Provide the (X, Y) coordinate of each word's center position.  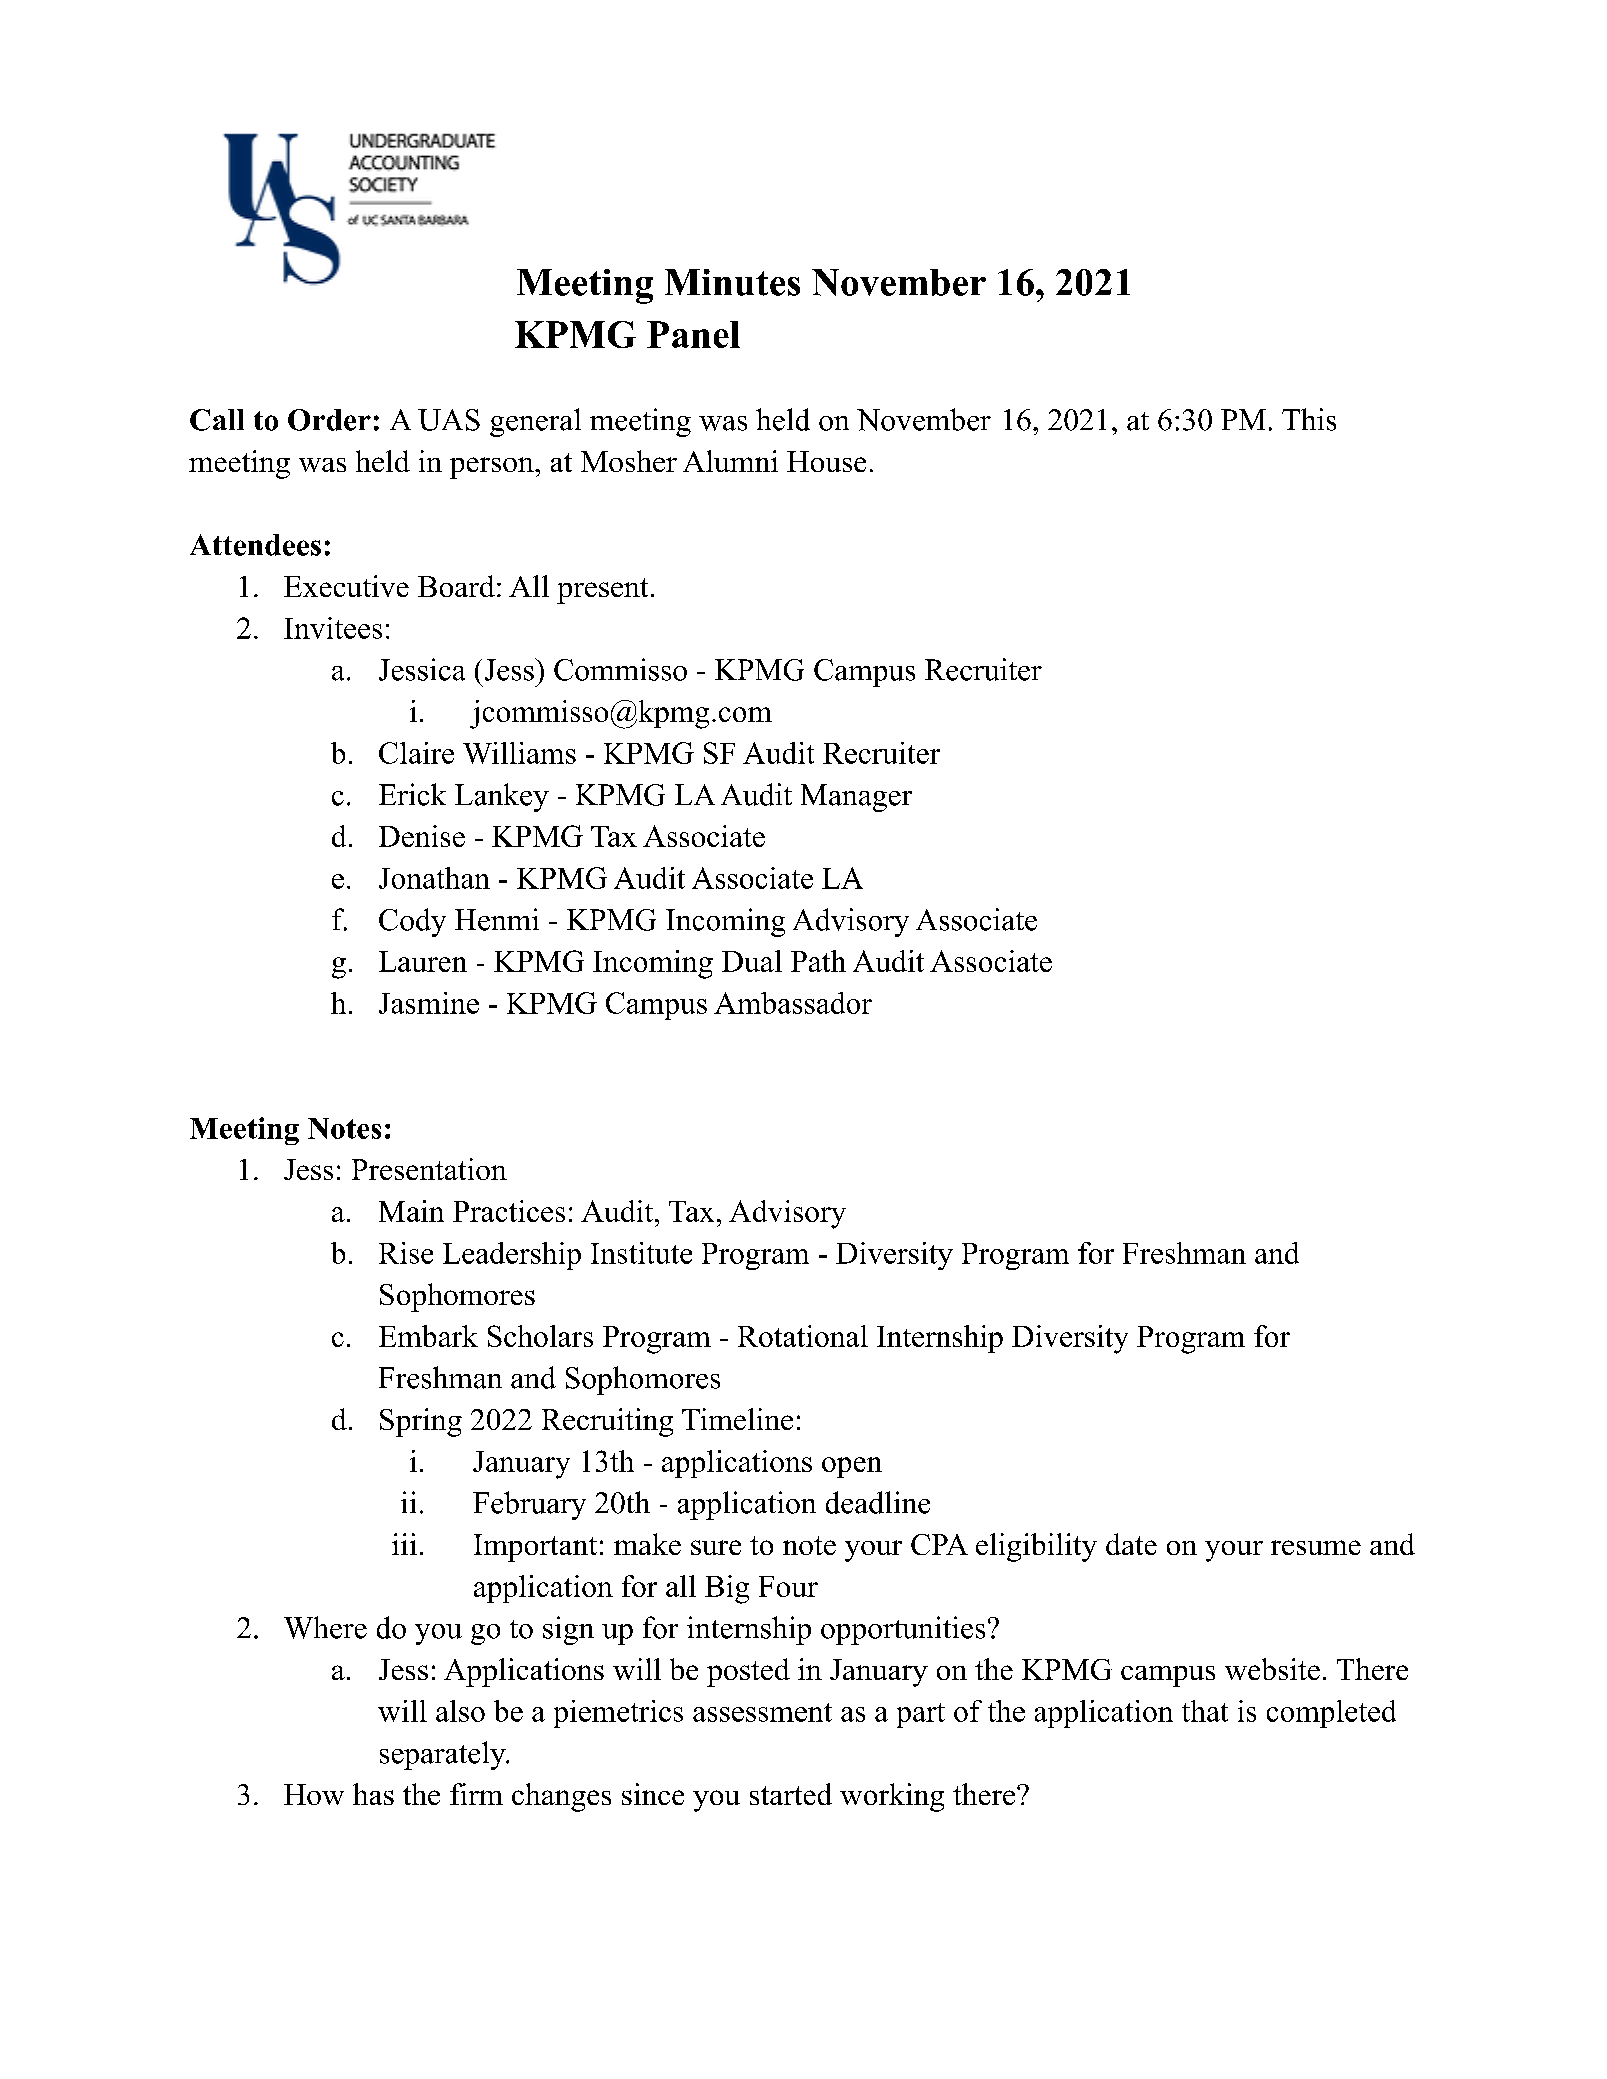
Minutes (732, 282)
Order (329, 420)
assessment (762, 1712)
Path (818, 961)
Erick (412, 794)
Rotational (803, 1336)
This (1309, 419)
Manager (856, 798)
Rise (406, 1253)
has (373, 1794)
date (1131, 1544)
